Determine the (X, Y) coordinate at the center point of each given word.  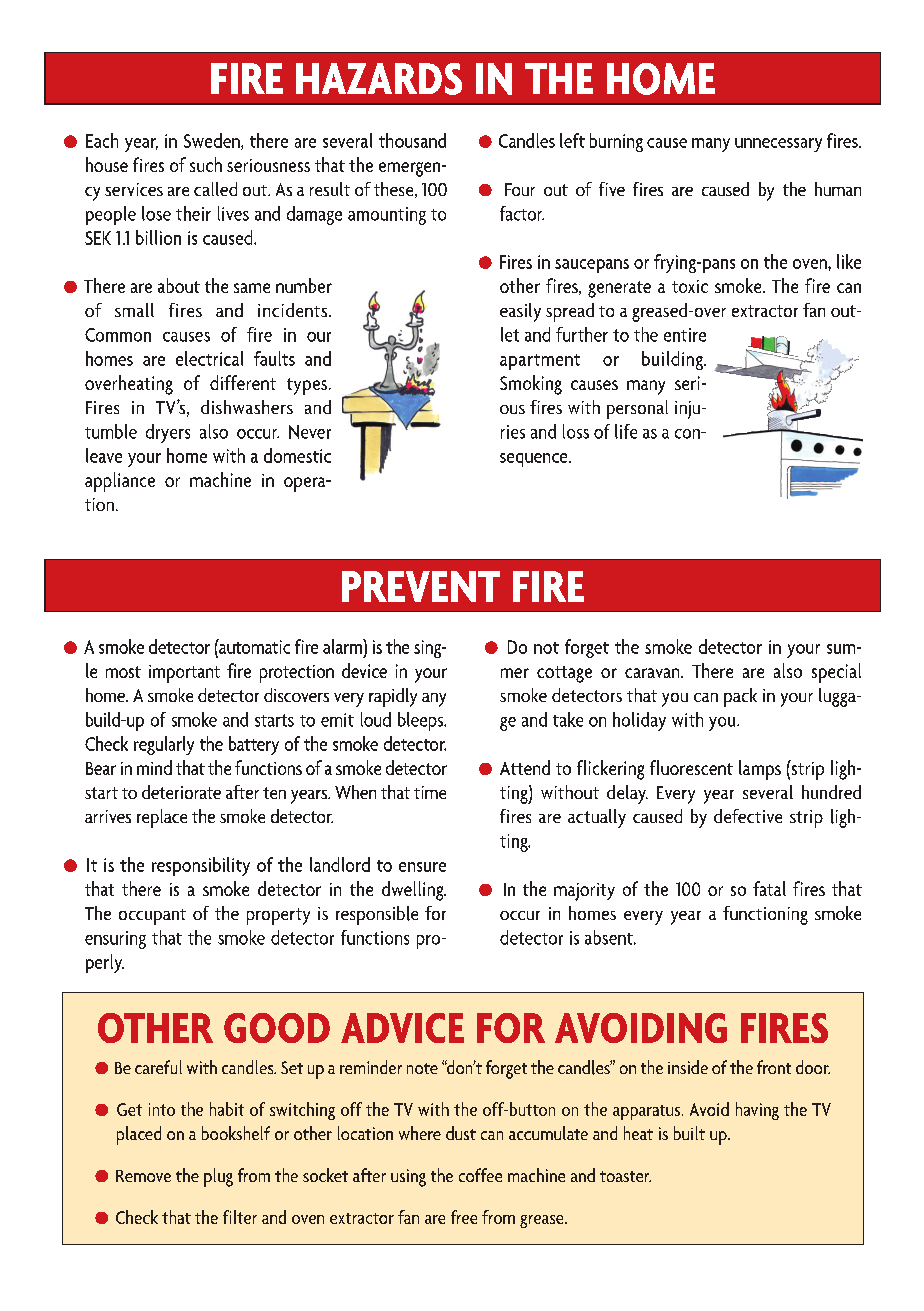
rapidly (393, 697)
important (184, 674)
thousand (412, 140)
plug (218, 1177)
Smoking (531, 385)
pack (740, 697)
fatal (769, 888)
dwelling (414, 891)
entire (685, 335)
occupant (152, 917)
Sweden (213, 141)
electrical (209, 358)
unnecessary (778, 145)
